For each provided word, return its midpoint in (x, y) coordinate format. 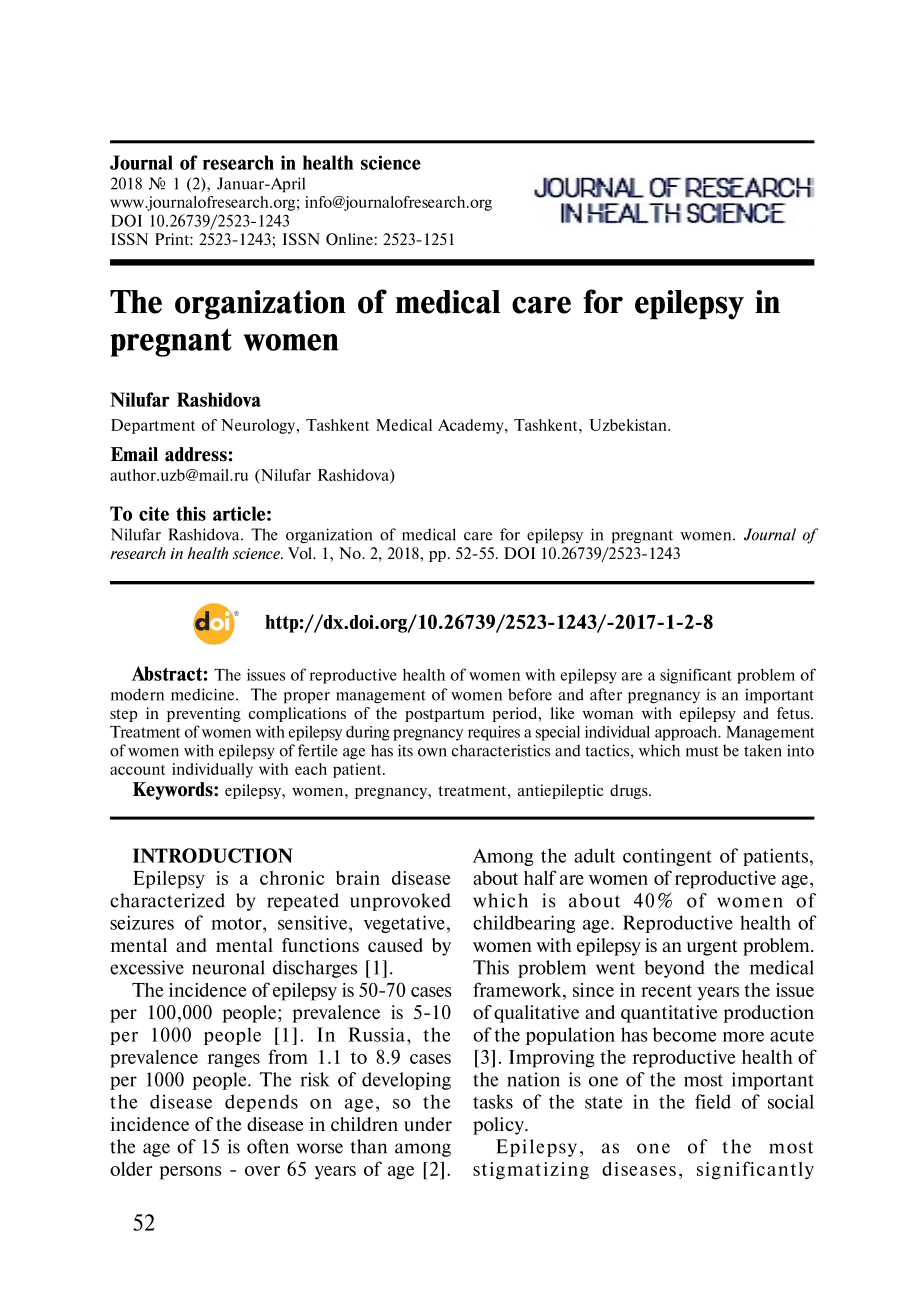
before (530, 694)
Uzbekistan (629, 425)
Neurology (259, 426)
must (702, 751)
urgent (712, 948)
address (196, 454)
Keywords (174, 791)
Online (349, 239)
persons (190, 1173)
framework (518, 989)
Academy (472, 426)
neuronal (228, 967)
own (432, 752)
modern (137, 694)
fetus (794, 713)
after (606, 694)
